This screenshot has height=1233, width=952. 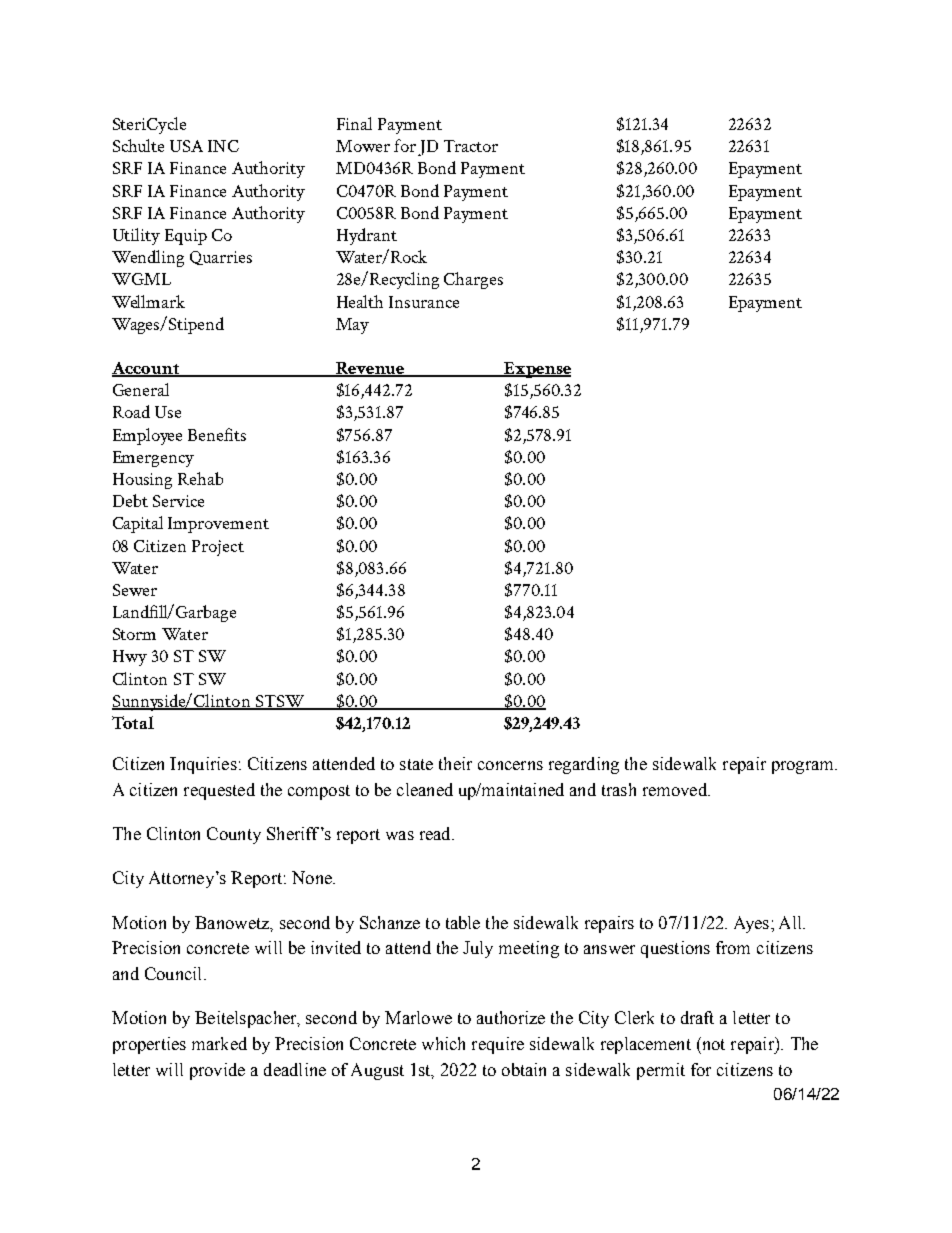 What do you see at coordinates (804, 767) in the screenshot?
I see `program` at bounding box center [804, 767].
